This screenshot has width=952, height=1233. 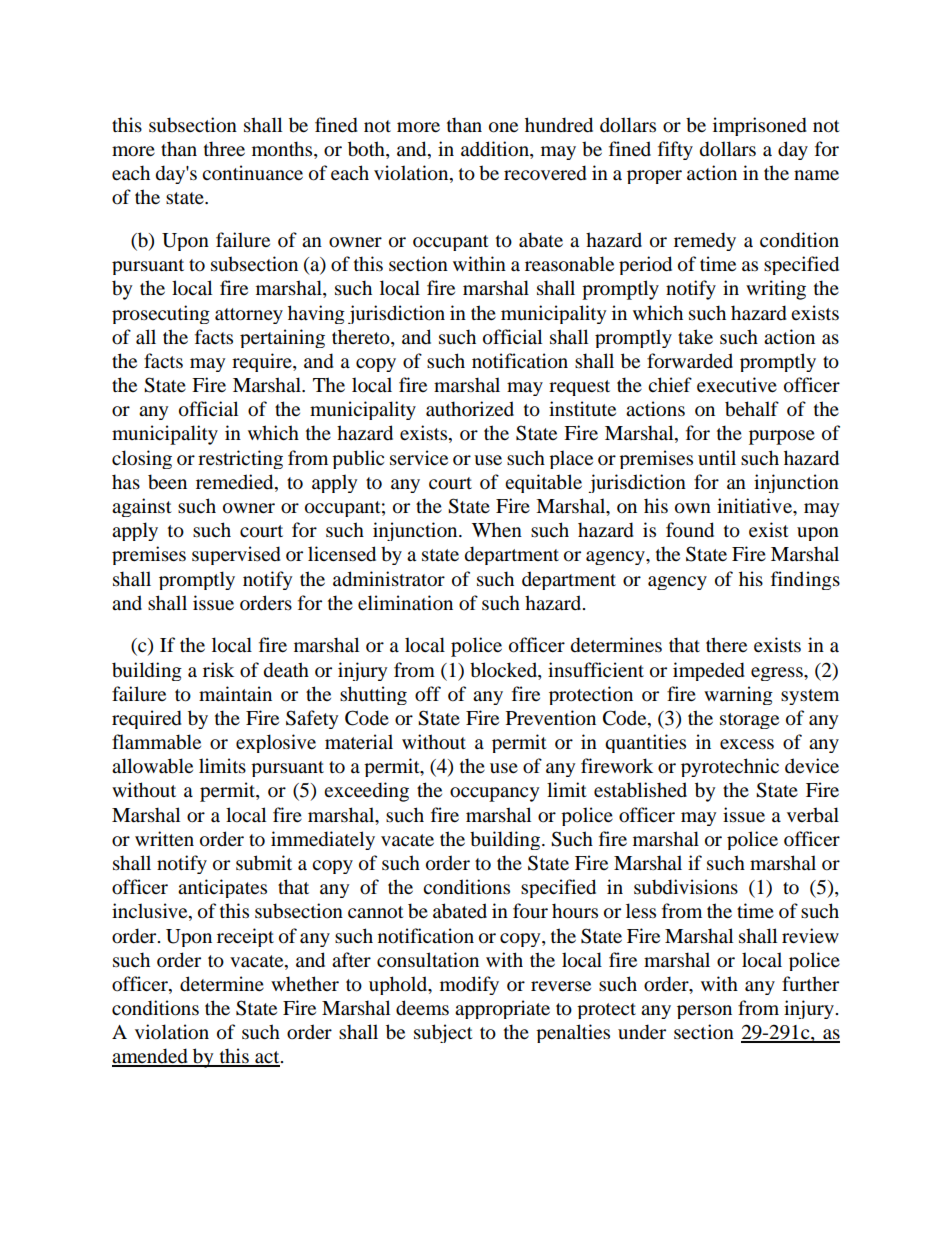 What do you see at coordinates (236, 555) in the screenshot?
I see `supervised` at bounding box center [236, 555].
